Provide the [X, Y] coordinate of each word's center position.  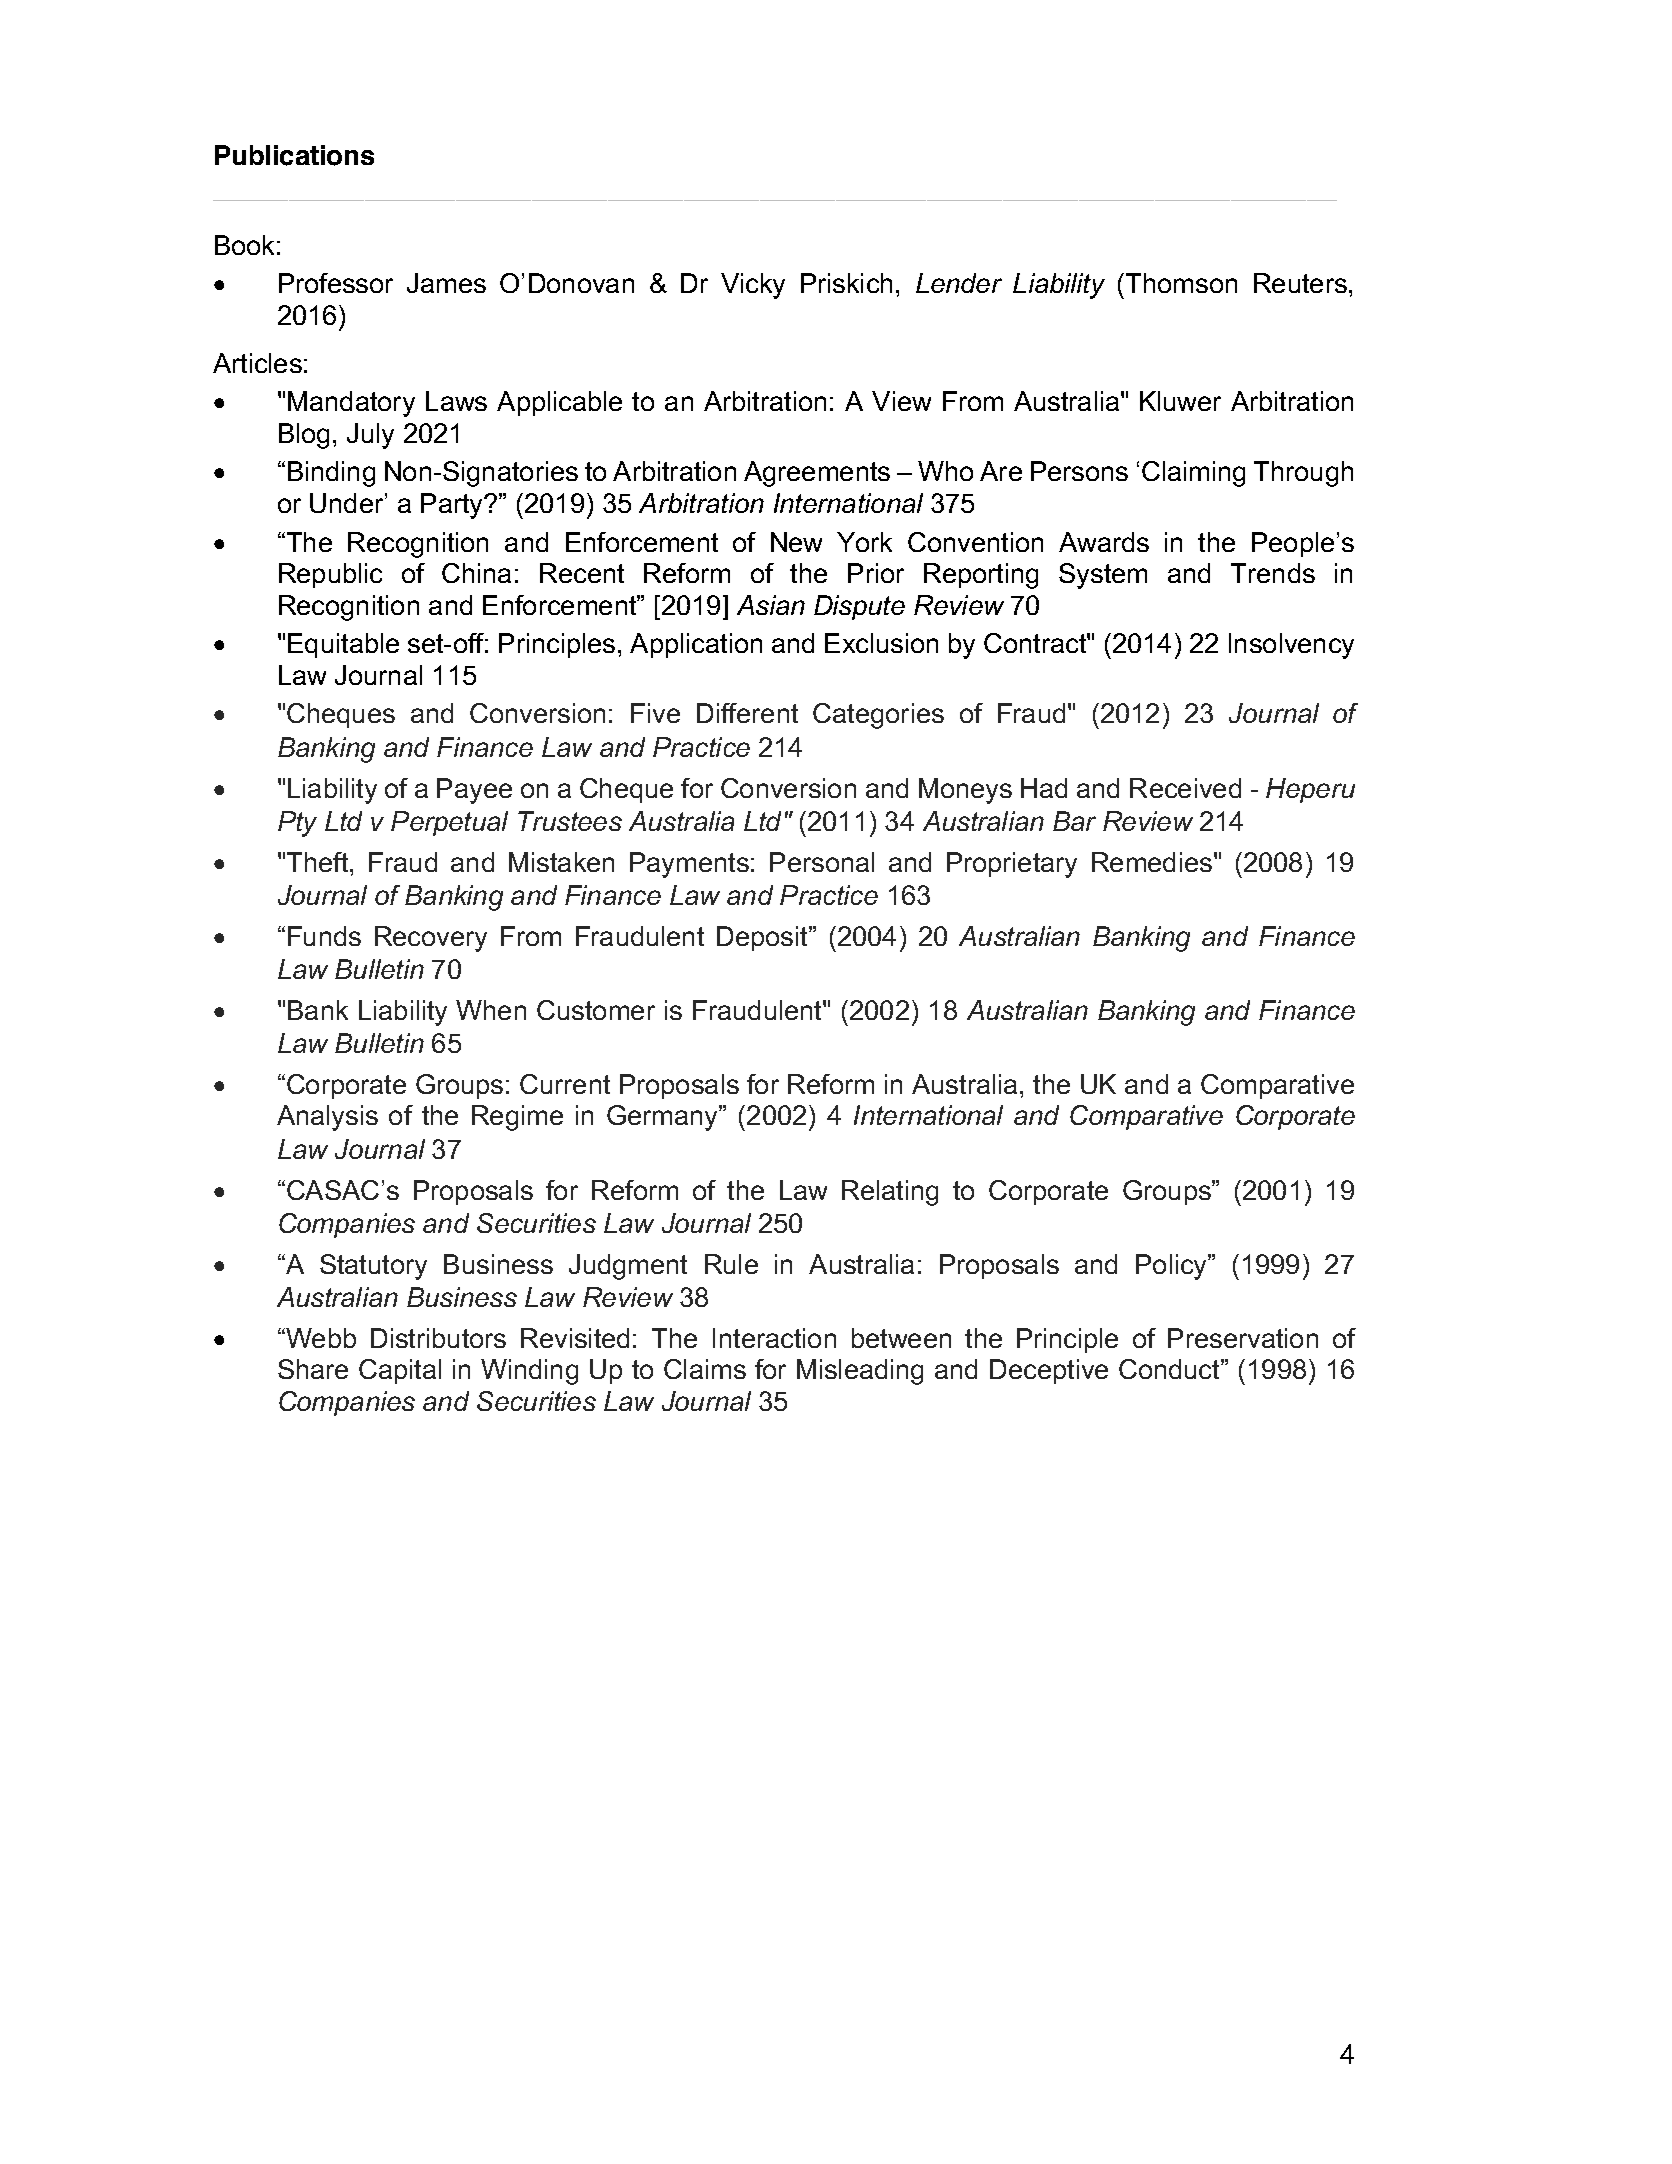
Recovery [431, 939]
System [1103, 576]
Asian [771, 605]
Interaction [774, 1338]
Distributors [438, 1338]
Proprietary [1012, 865]
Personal [822, 862]
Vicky [753, 286]
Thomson [1181, 283]
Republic [330, 575]
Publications [294, 155]
